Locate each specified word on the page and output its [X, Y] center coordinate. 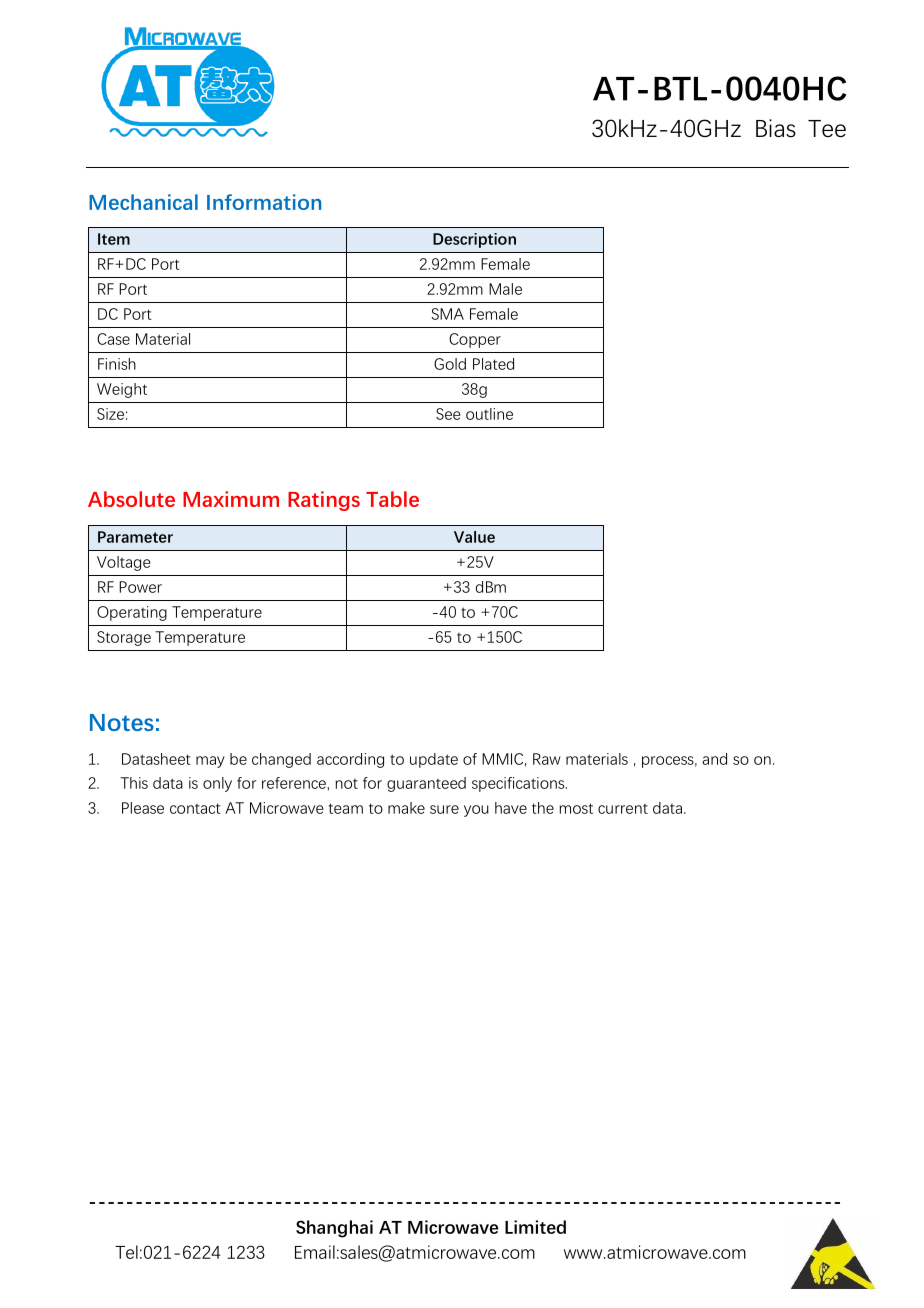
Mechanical [143, 202]
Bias [776, 128]
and [714, 759]
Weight [122, 390]
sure [444, 809]
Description [474, 240]
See [448, 414]
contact [195, 808]
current [623, 809]
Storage [124, 638]
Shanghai [334, 1229]
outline [489, 414]
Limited [535, 1227]
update [434, 760]
